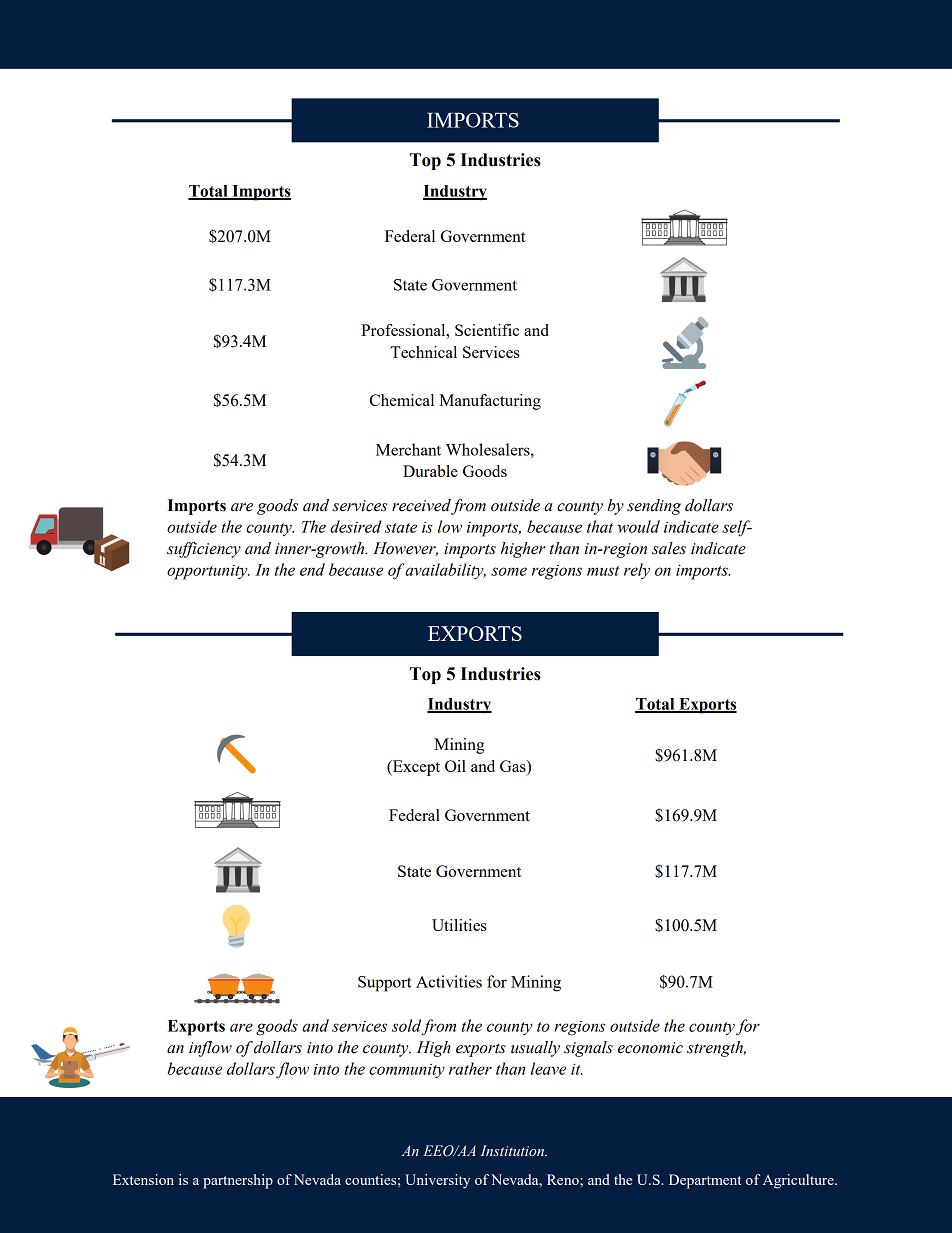  I want to click on rely, so click(637, 571).
